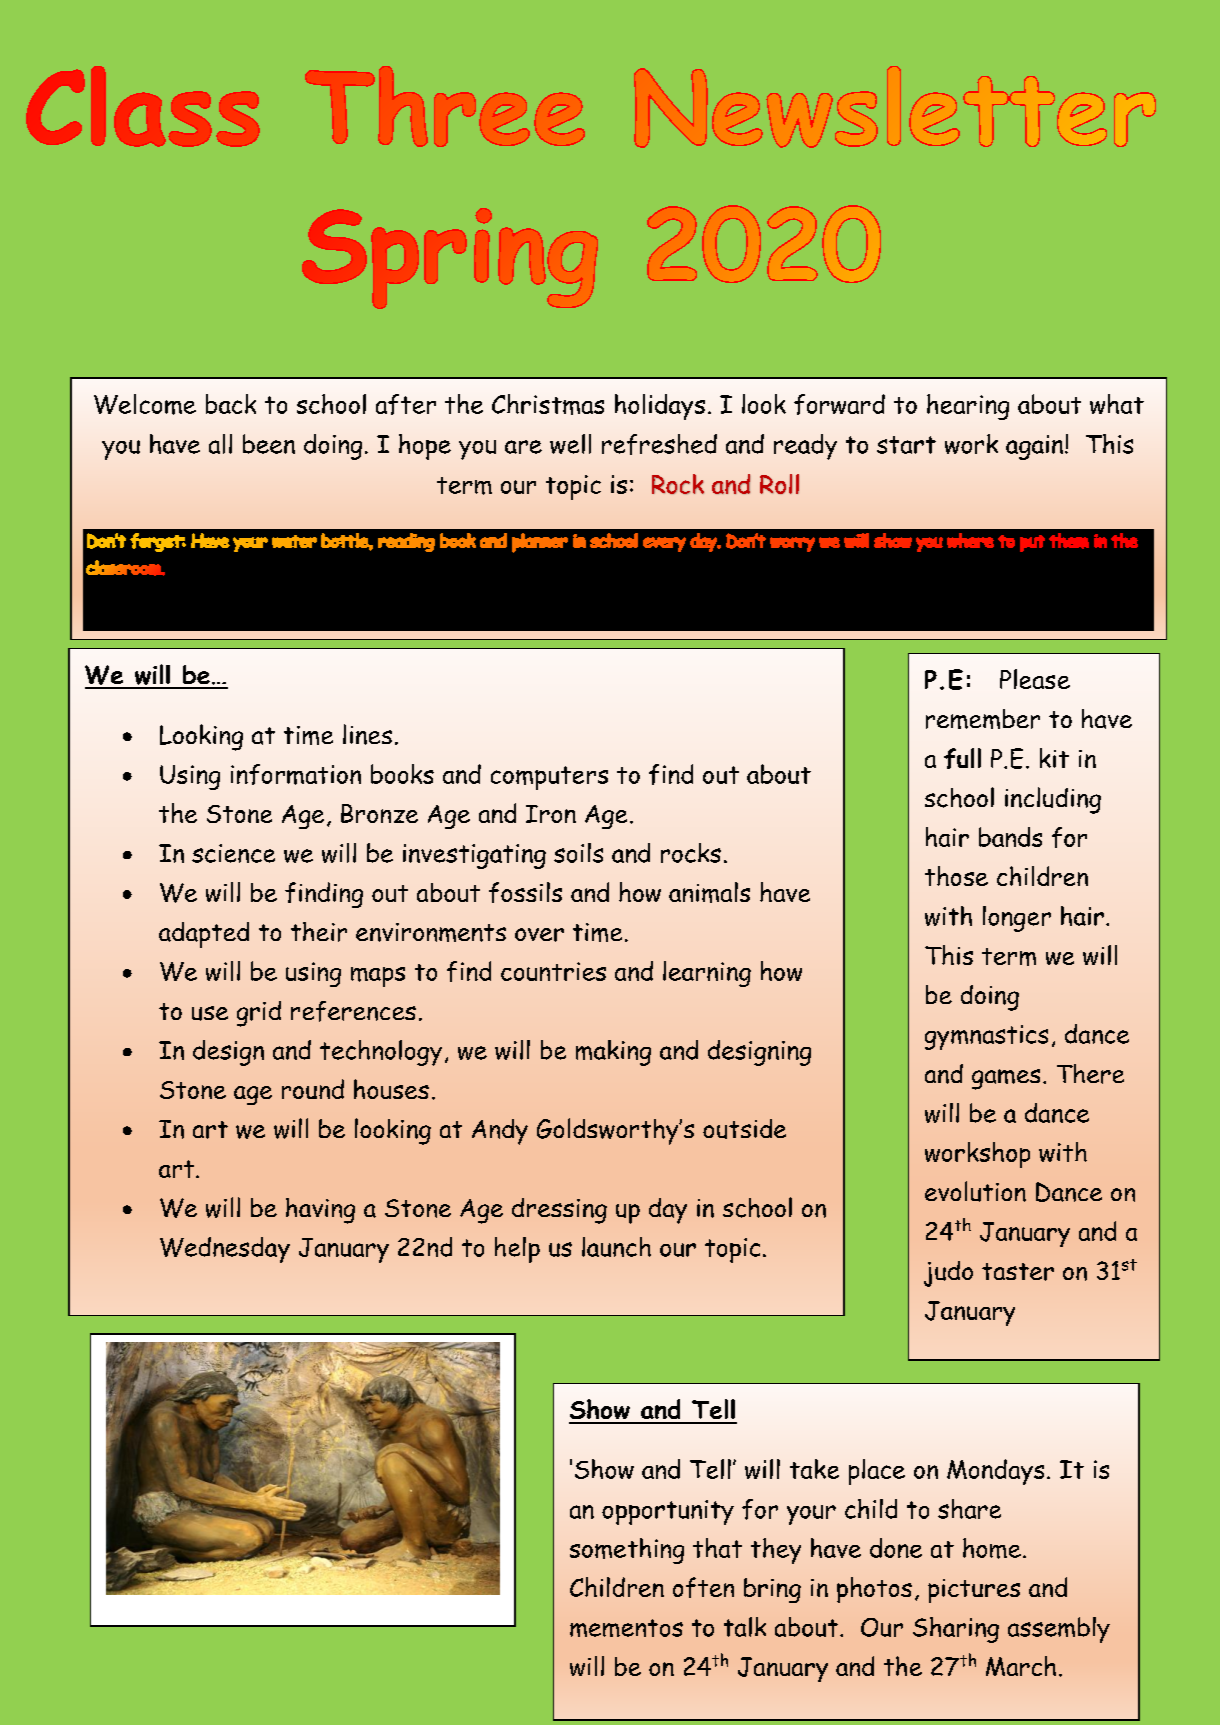 This document has height=1725, width=1220. Describe the element at coordinates (626, 1628) in the document. I see `mementos` at that location.
